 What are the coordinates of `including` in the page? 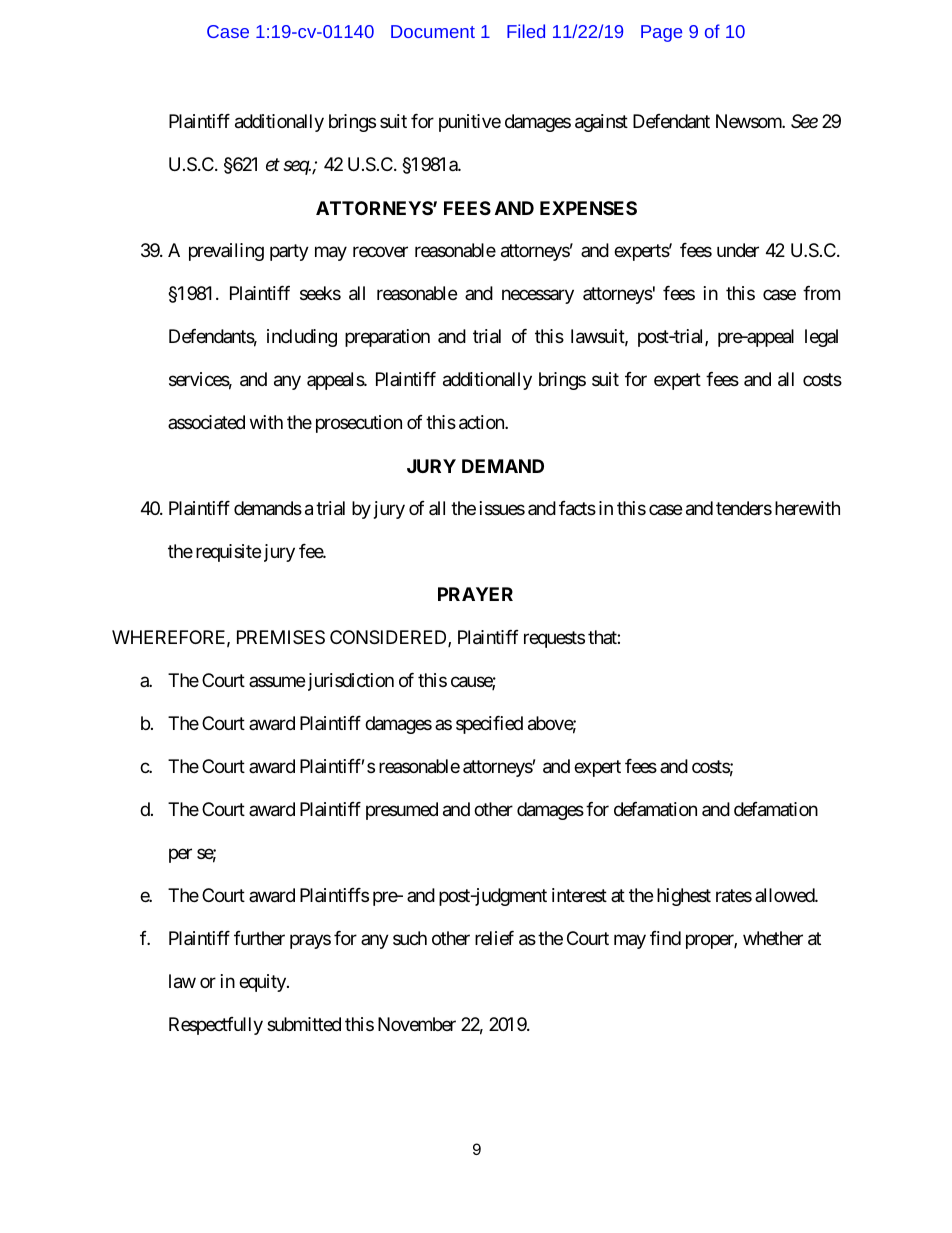 It's located at (302, 338).
